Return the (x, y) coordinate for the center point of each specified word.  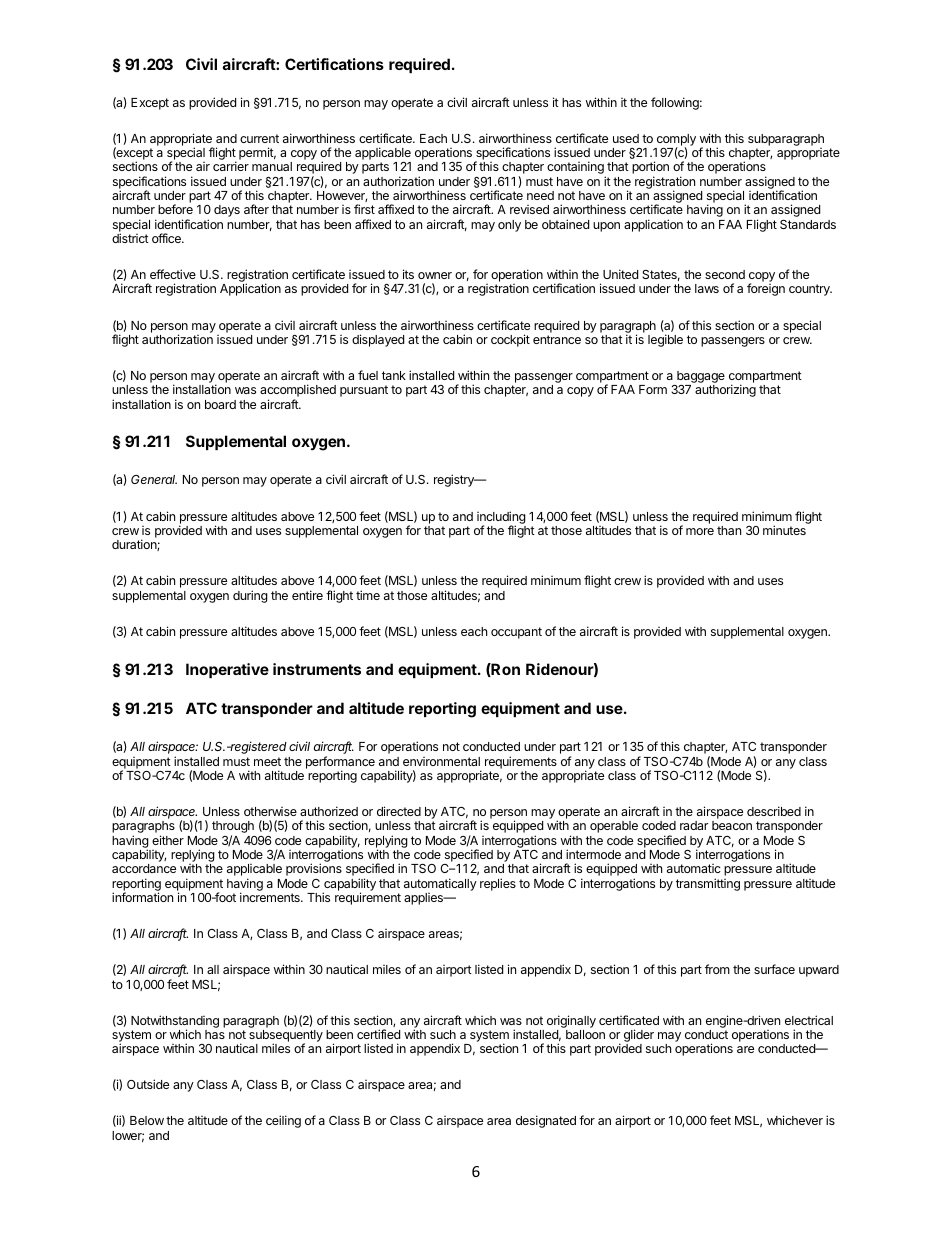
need (540, 195)
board (220, 404)
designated (546, 1121)
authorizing (725, 390)
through (233, 828)
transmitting (708, 884)
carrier (231, 166)
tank (394, 375)
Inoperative (227, 670)
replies (498, 884)
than (729, 530)
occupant (516, 633)
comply (676, 141)
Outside (148, 1084)
